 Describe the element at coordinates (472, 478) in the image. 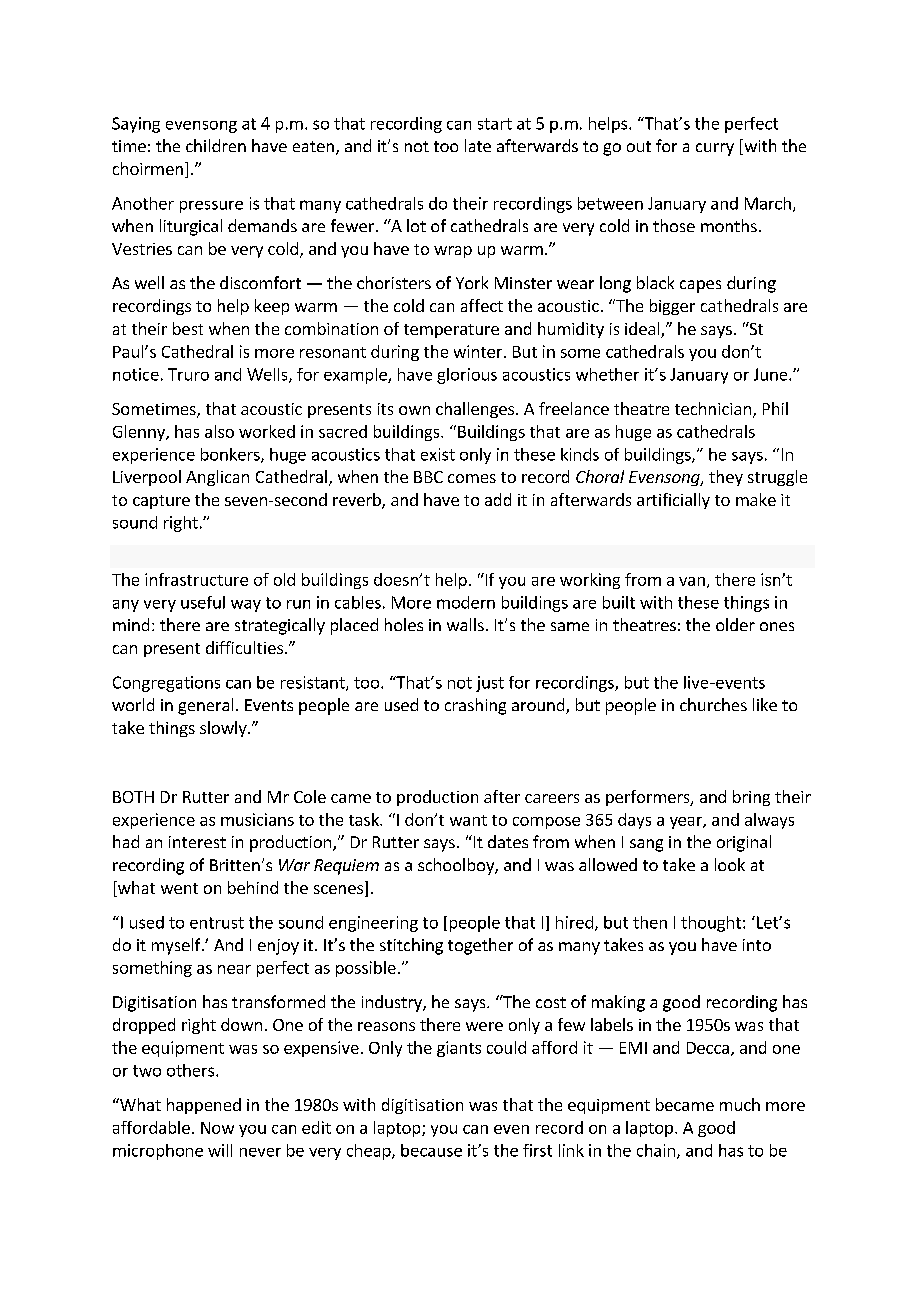

I see `comes` at that location.
